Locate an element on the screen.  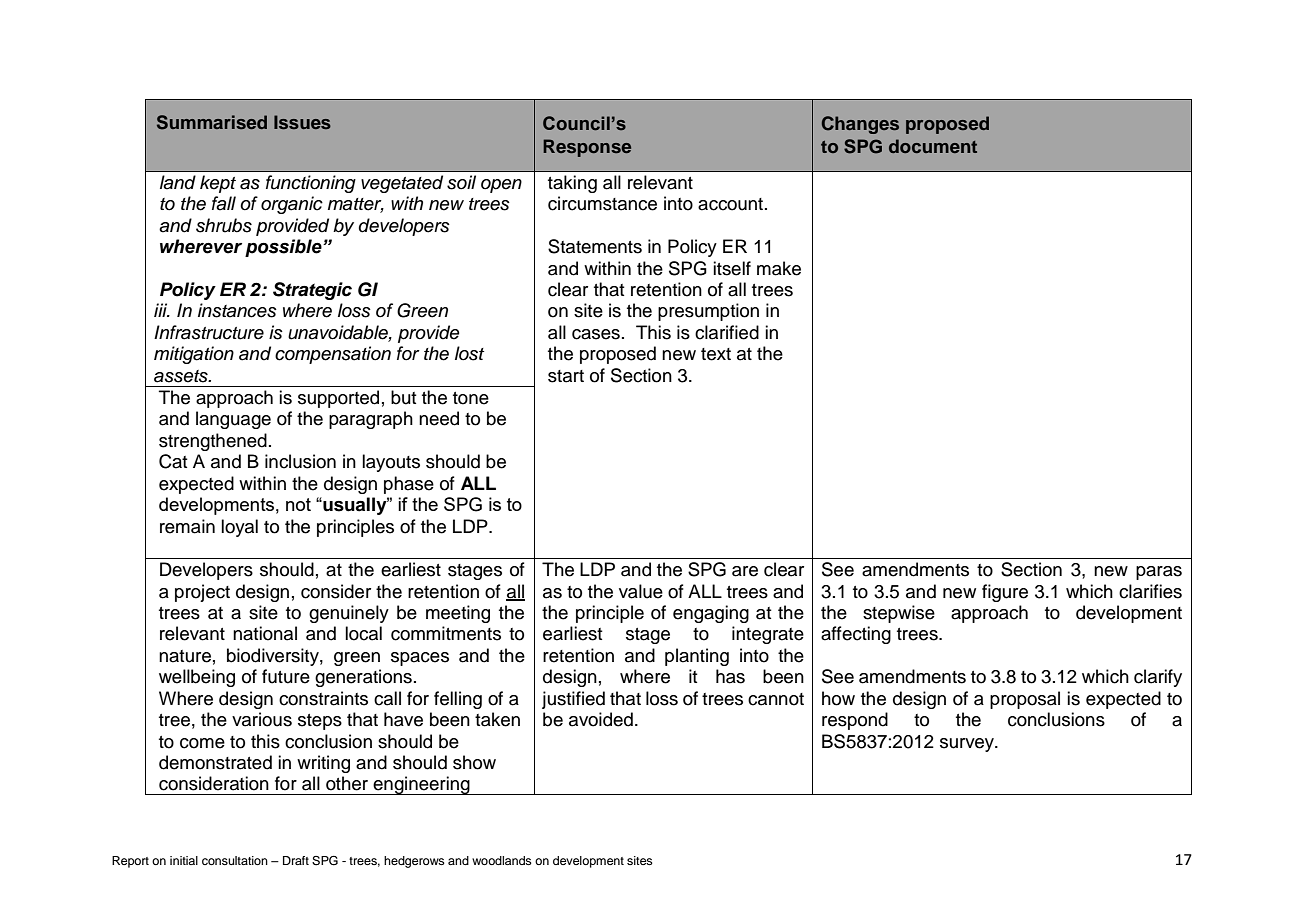
project is located at coordinates (202, 593).
